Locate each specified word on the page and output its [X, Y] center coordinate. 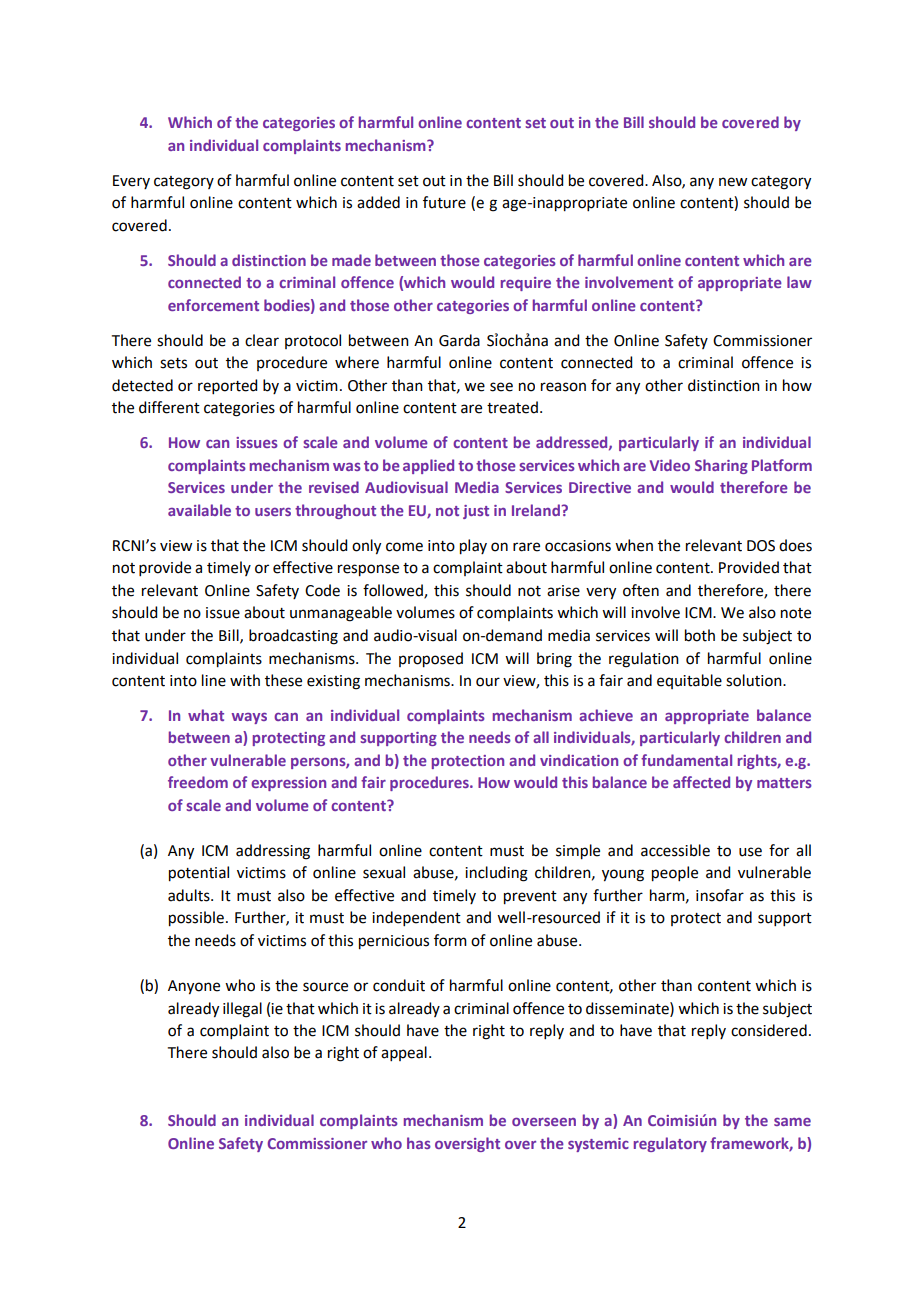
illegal [242, 1010]
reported [227, 386]
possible [196, 919]
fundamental [686, 760]
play [473, 547]
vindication [579, 760]
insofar [720, 895]
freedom [198, 782]
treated [512, 407]
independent [416, 918]
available [199, 510]
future [444, 202]
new [733, 182]
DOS [761, 546]
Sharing [721, 466]
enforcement [213, 305]
